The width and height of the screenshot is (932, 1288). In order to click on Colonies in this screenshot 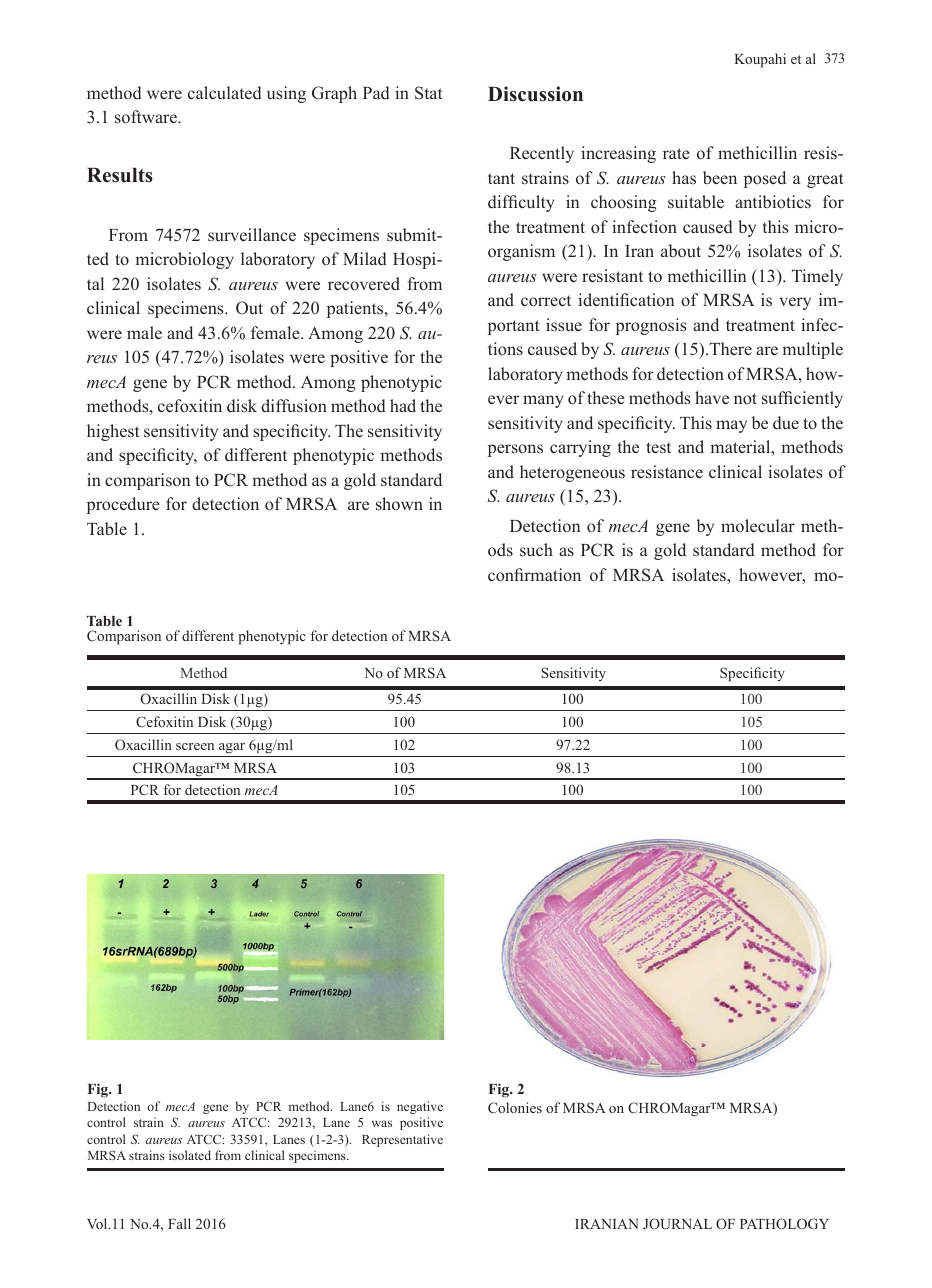, I will do `click(515, 1107)`.
